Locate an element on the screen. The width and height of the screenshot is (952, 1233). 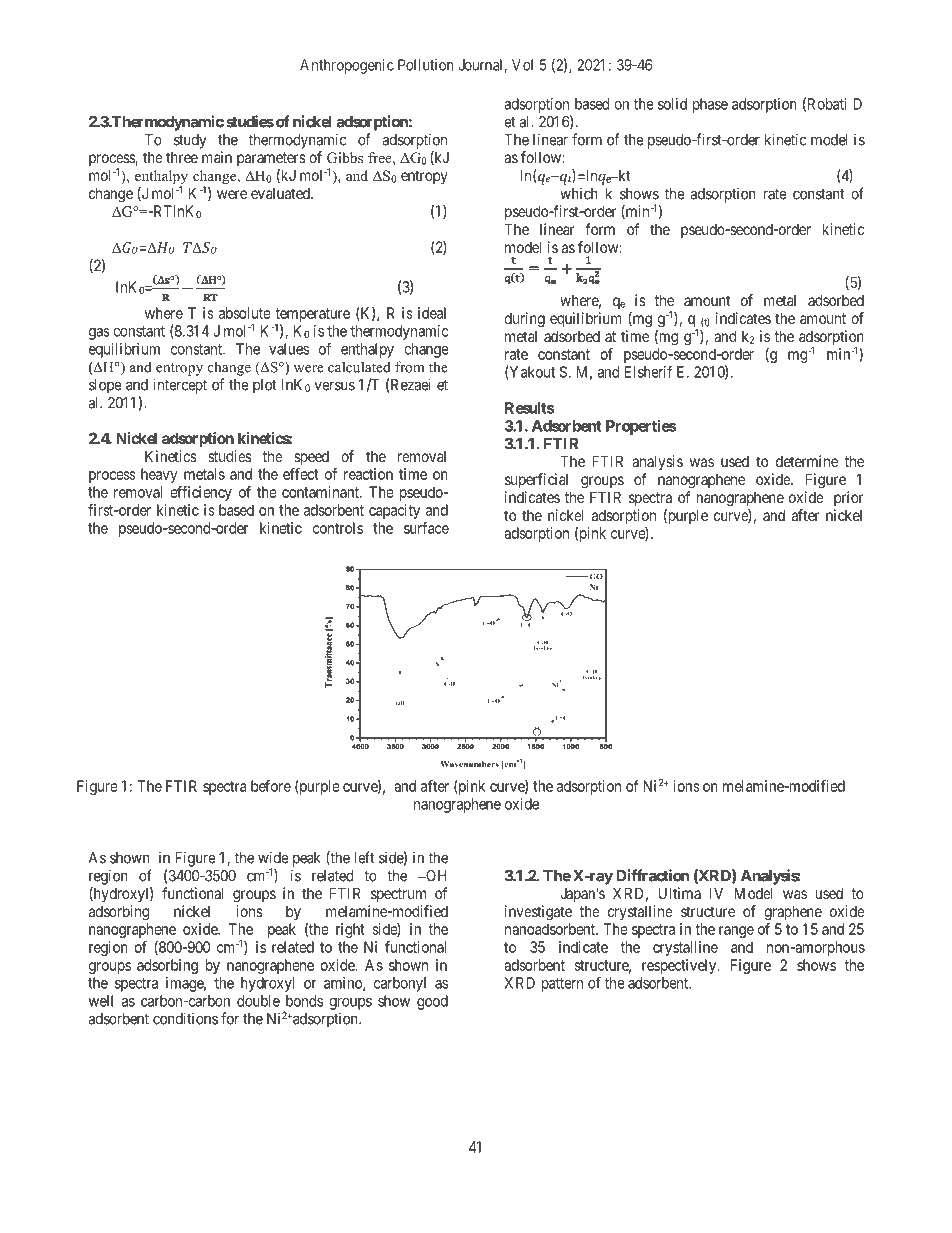
double is located at coordinates (258, 1001).
